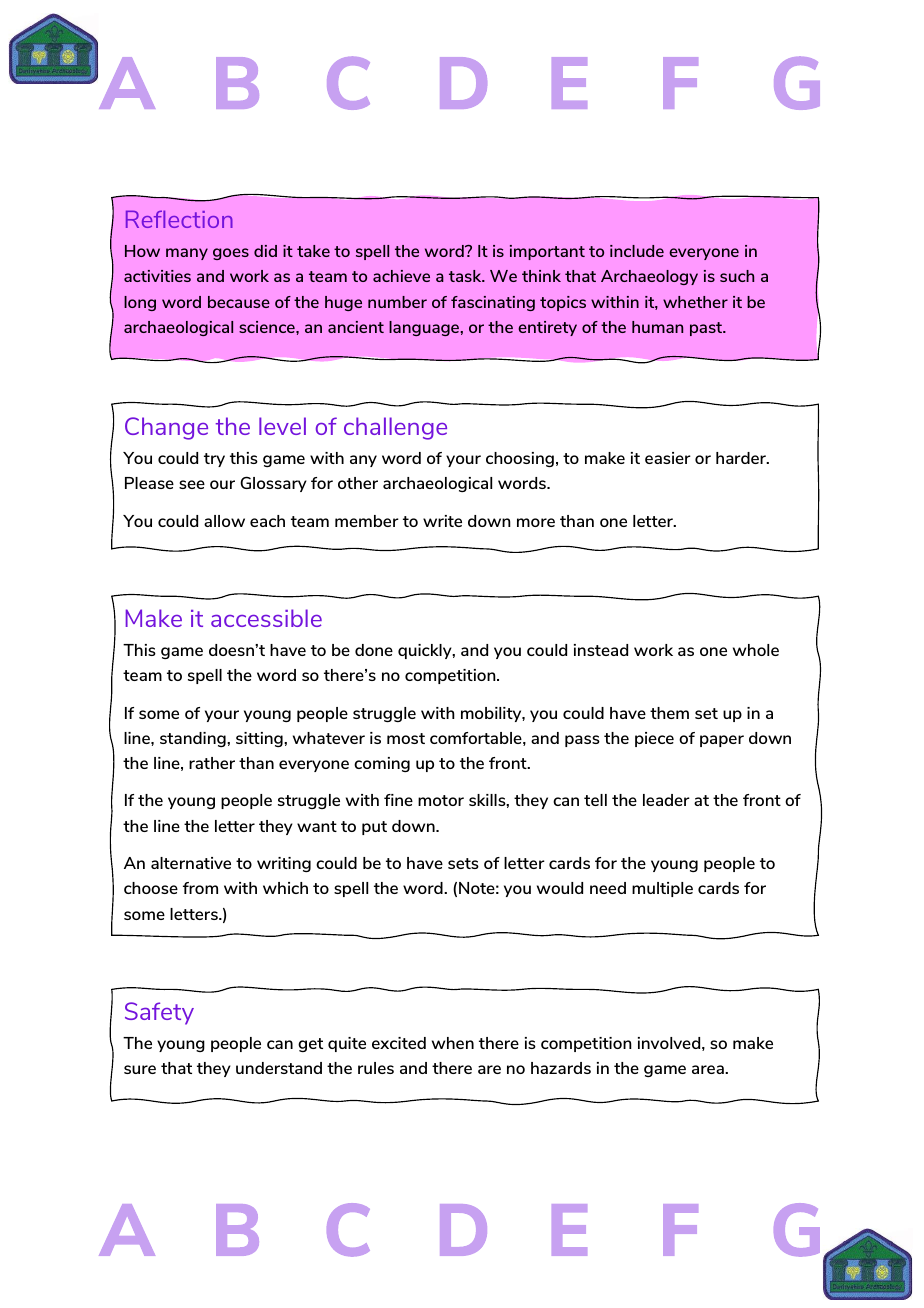 The width and height of the page is (924, 1308). I want to click on motor, so click(441, 800).
